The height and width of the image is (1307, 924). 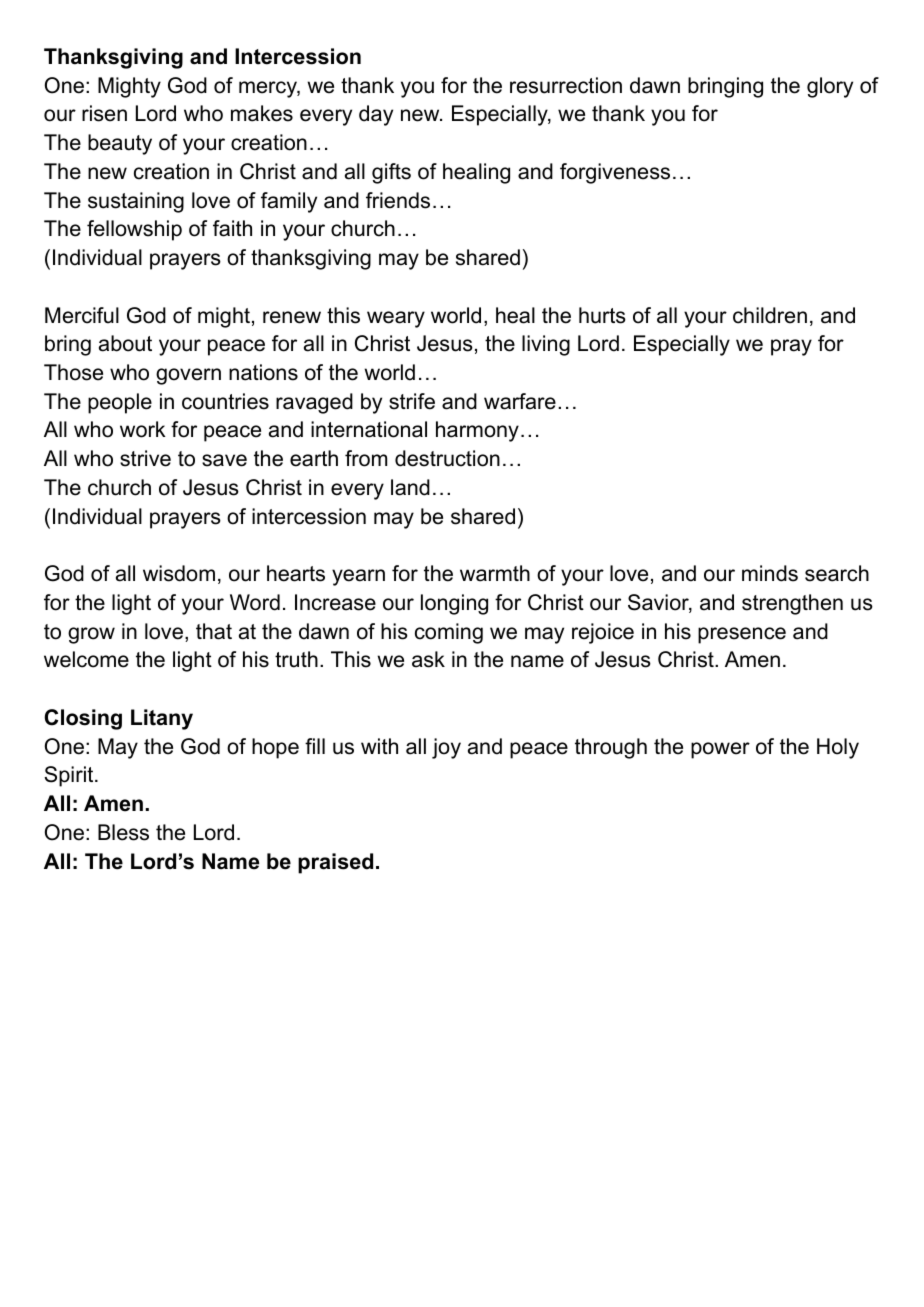 What do you see at coordinates (104, 113) in the image?
I see `risen` at bounding box center [104, 113].
